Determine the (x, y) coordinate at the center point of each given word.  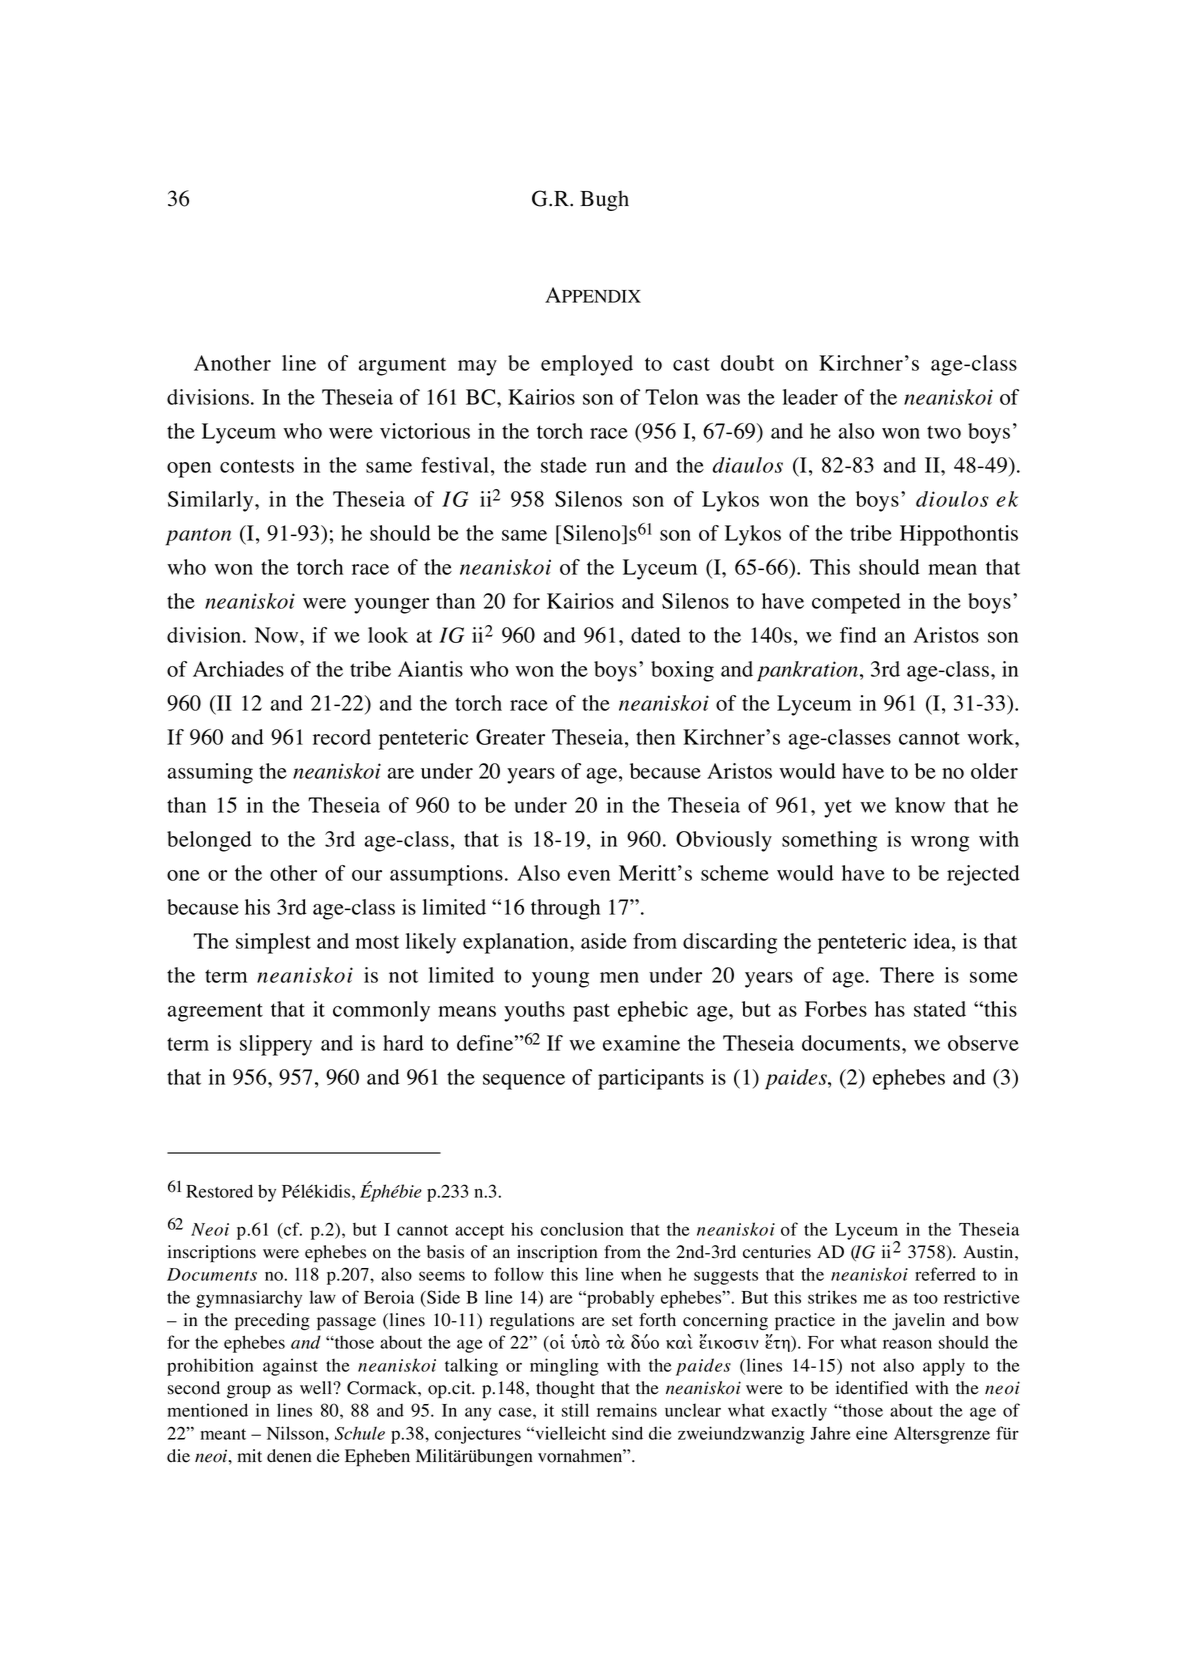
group (249, 1392)
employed (587, 365)
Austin (989, 1252)
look (388, 635)
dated (656, 635)
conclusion (582, 1229)
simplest (273, 943)
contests (257, 466)
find (858, 635)
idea (933, 941)
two (944, 432)
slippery (276, 1045)
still (575, 1410)
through (565, 909)
